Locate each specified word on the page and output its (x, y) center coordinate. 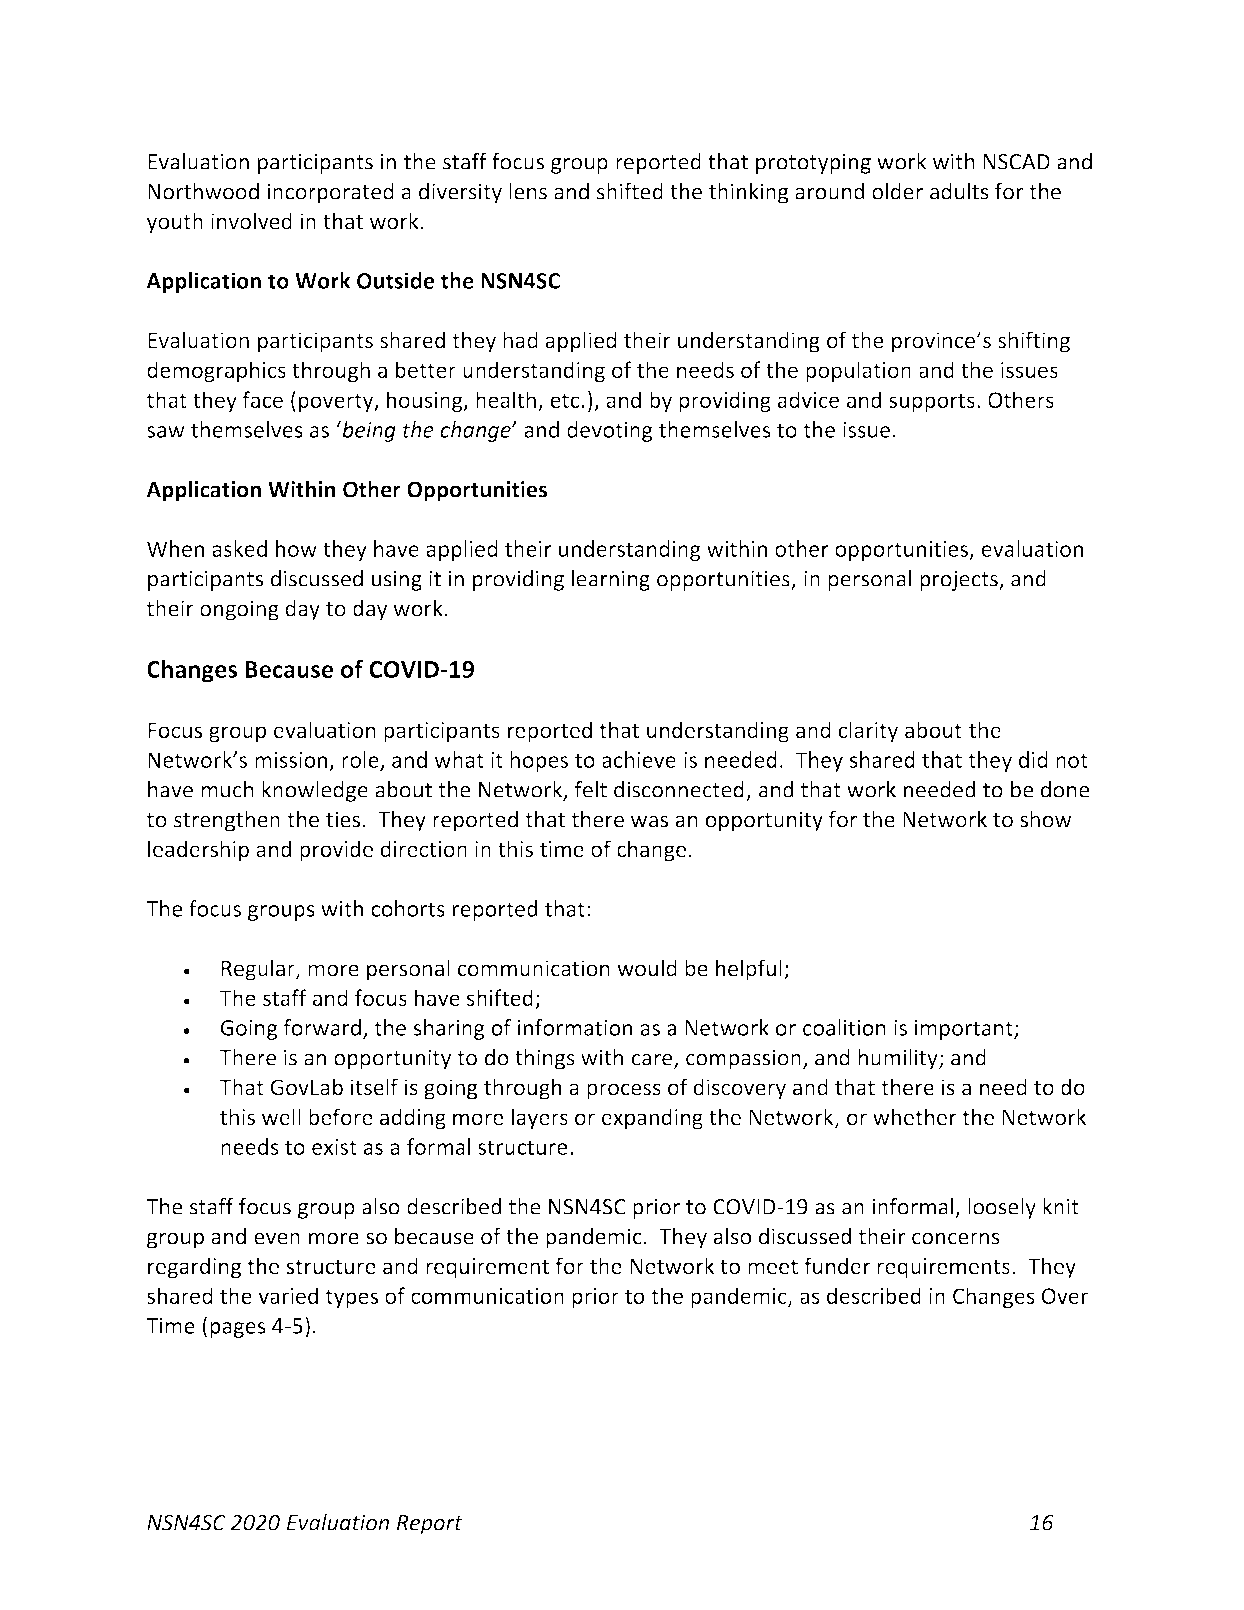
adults (959, 191)
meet (773, 1266)
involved (251, 221)
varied (288, 1295)
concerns (956, 1238)
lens (528, 191)
